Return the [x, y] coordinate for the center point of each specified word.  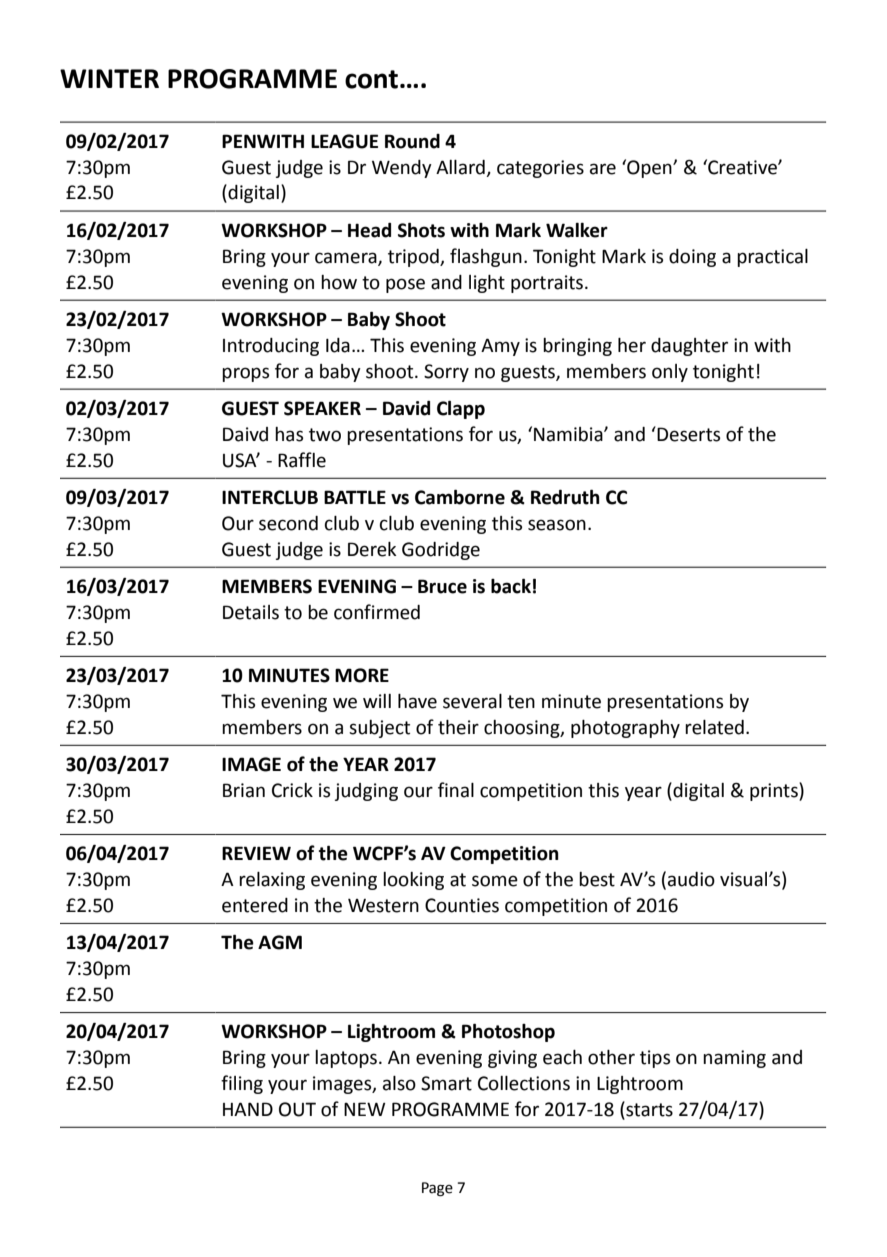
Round [412, 141]
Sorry [446, 373]
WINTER [109, 78]
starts [648, 1109]
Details [251, 612]
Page [437, 1189]
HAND [248, 1109]
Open [649, 168]
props [245, 374]
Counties [462, 905]
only [670, 373]
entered [255, 905]
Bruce [442, 586]
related [714, 727]
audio [691, 879]
